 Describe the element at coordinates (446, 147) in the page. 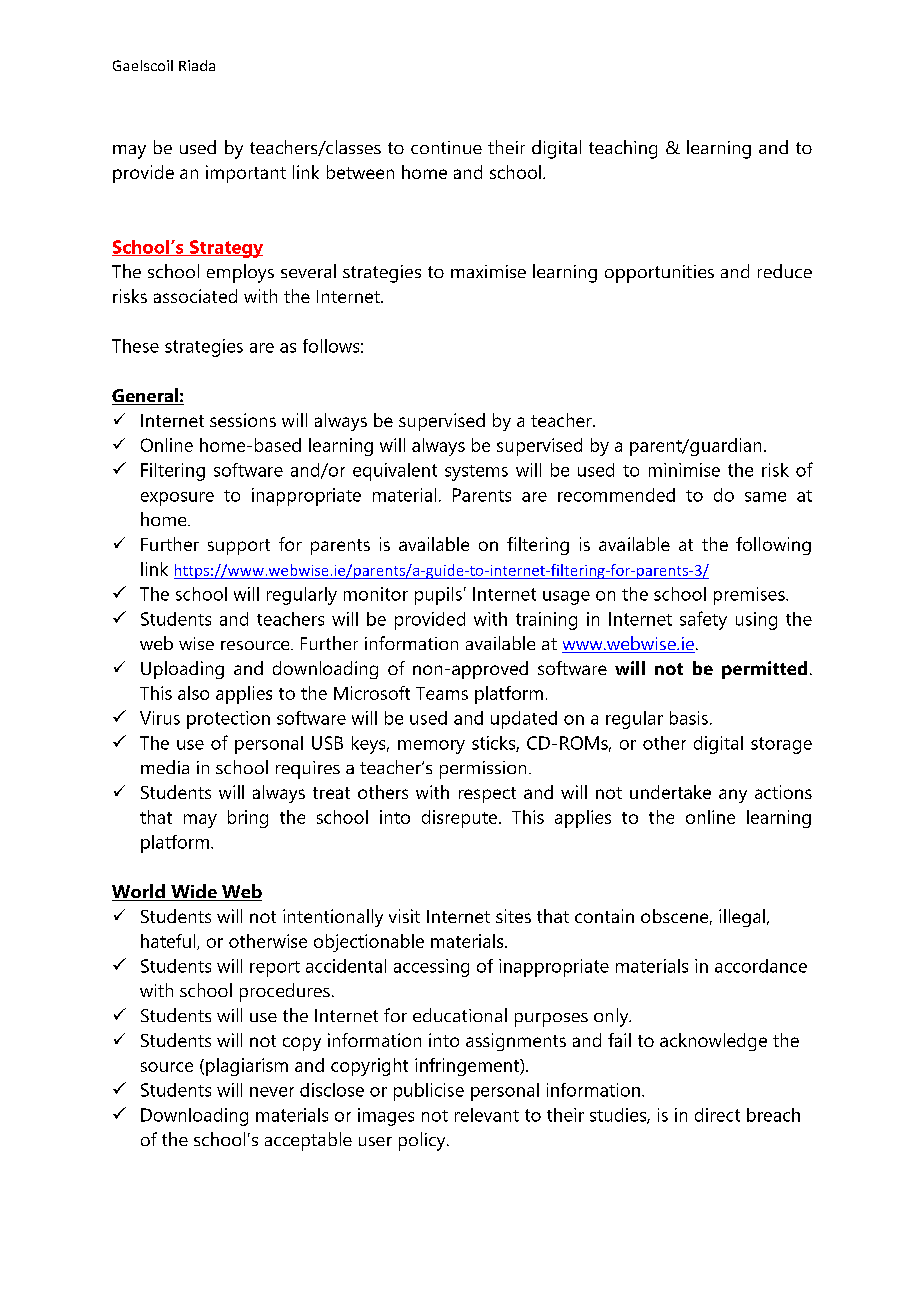

I see `continue` at that location.
